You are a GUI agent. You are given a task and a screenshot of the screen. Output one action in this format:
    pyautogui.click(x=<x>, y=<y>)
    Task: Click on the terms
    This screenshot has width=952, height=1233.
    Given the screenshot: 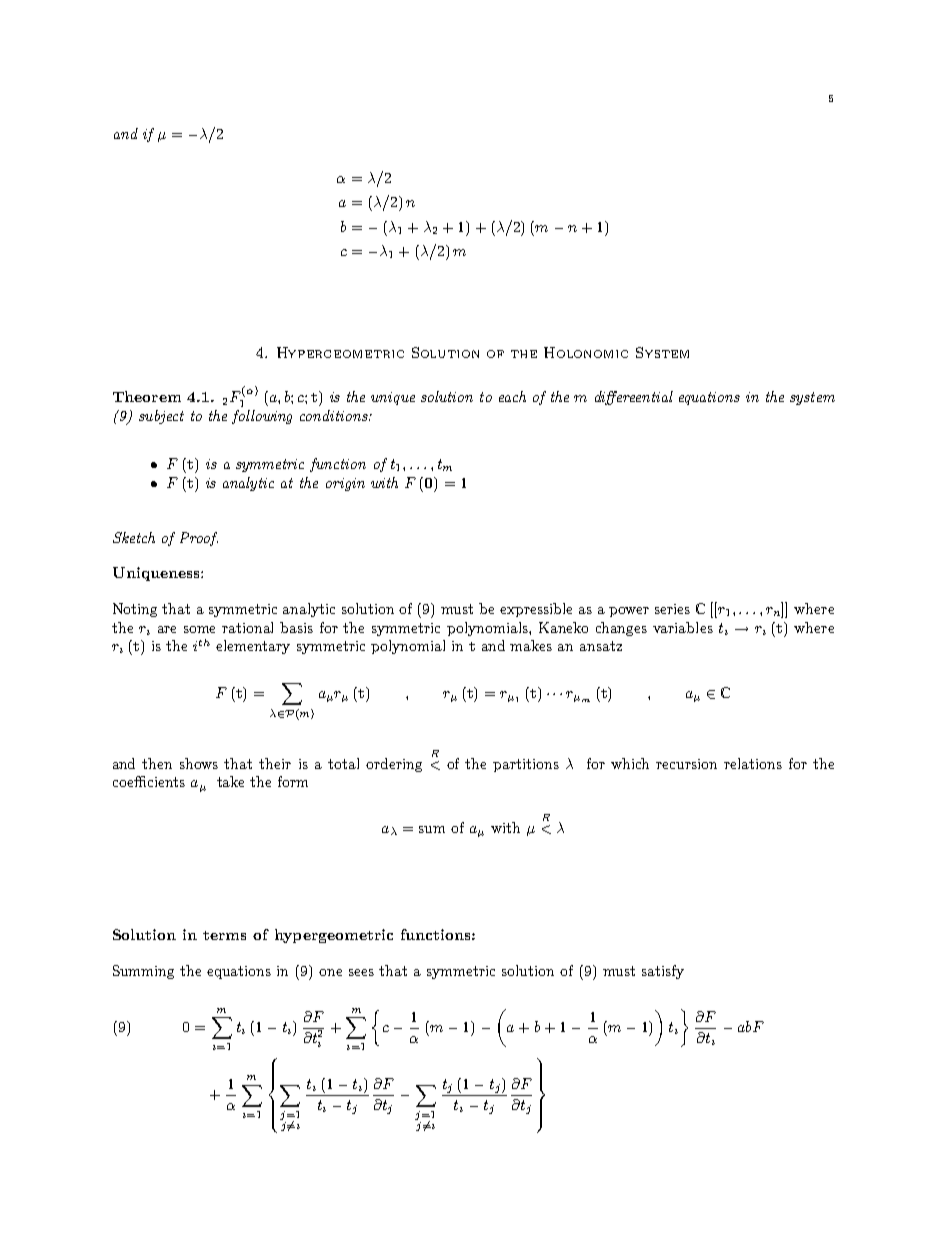 What is the action you would take?
    pyautogui.click(x=224, y=935)
